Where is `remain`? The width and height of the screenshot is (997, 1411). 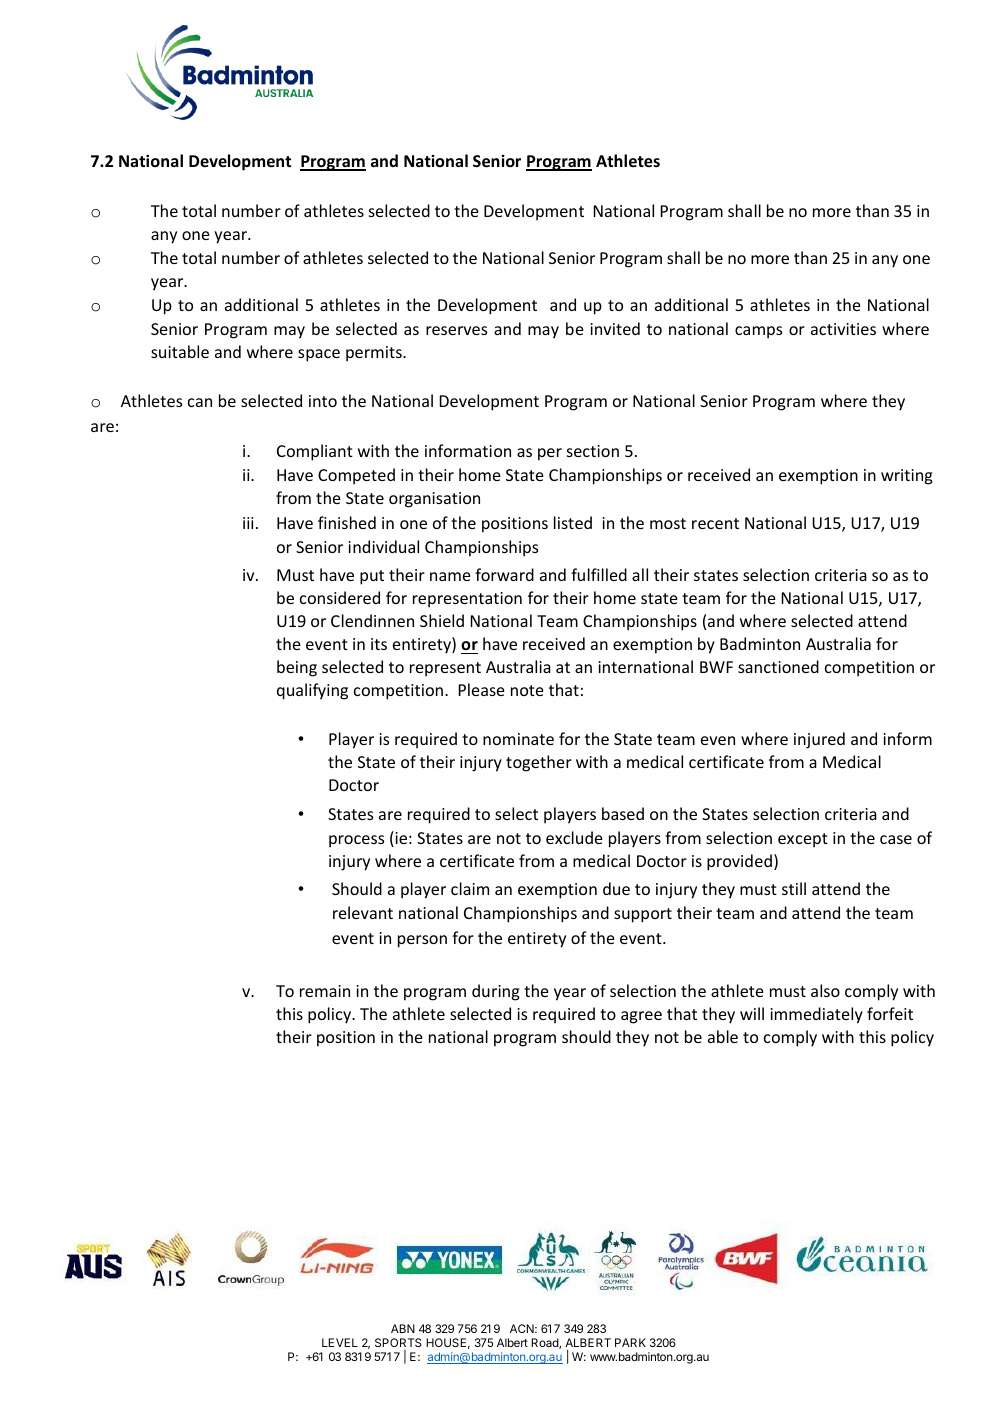 remain is located at coordinates (325, 991).
